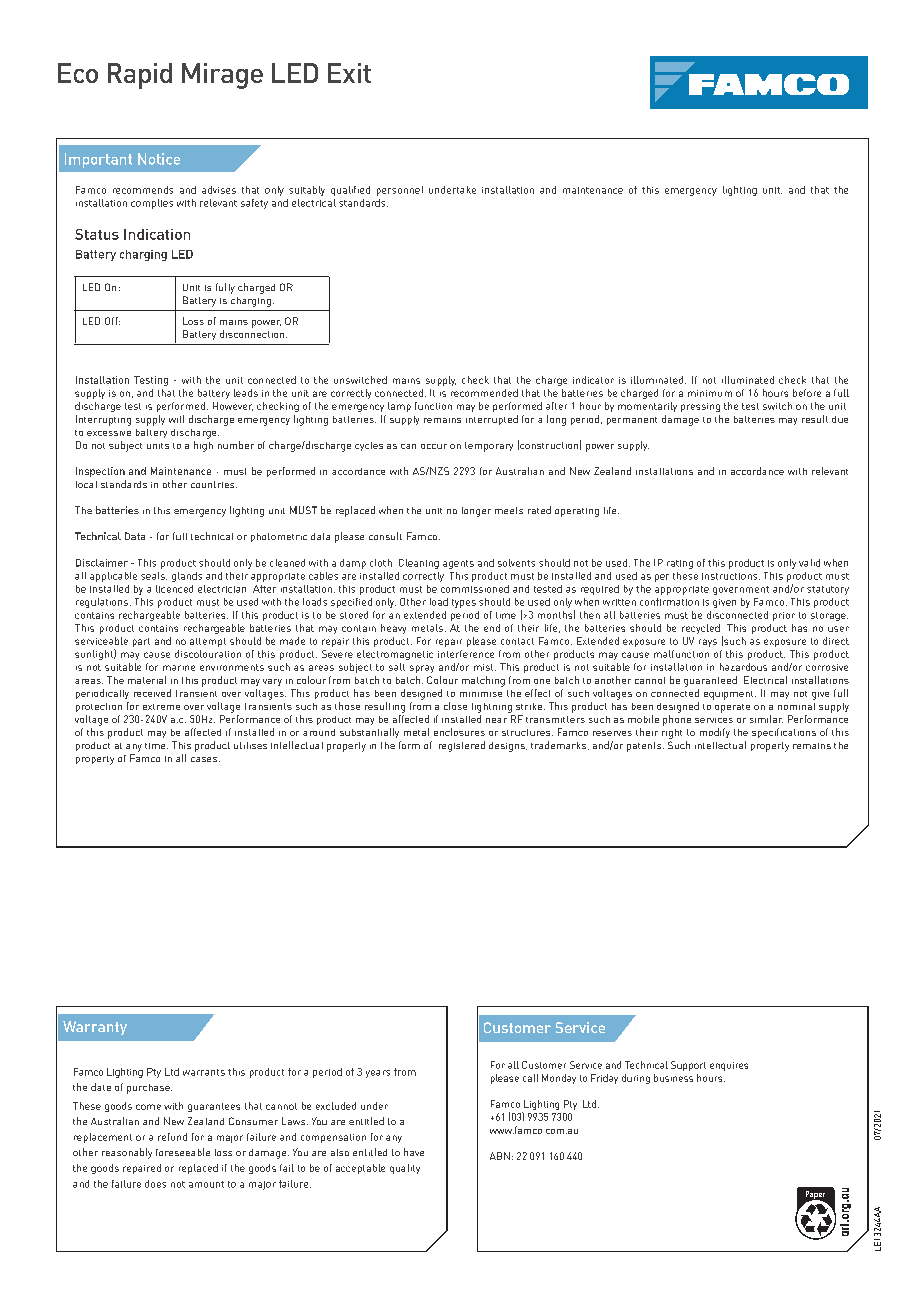 This page has height=1308, width=924. I want to click on attempt, so click(208, 642).
